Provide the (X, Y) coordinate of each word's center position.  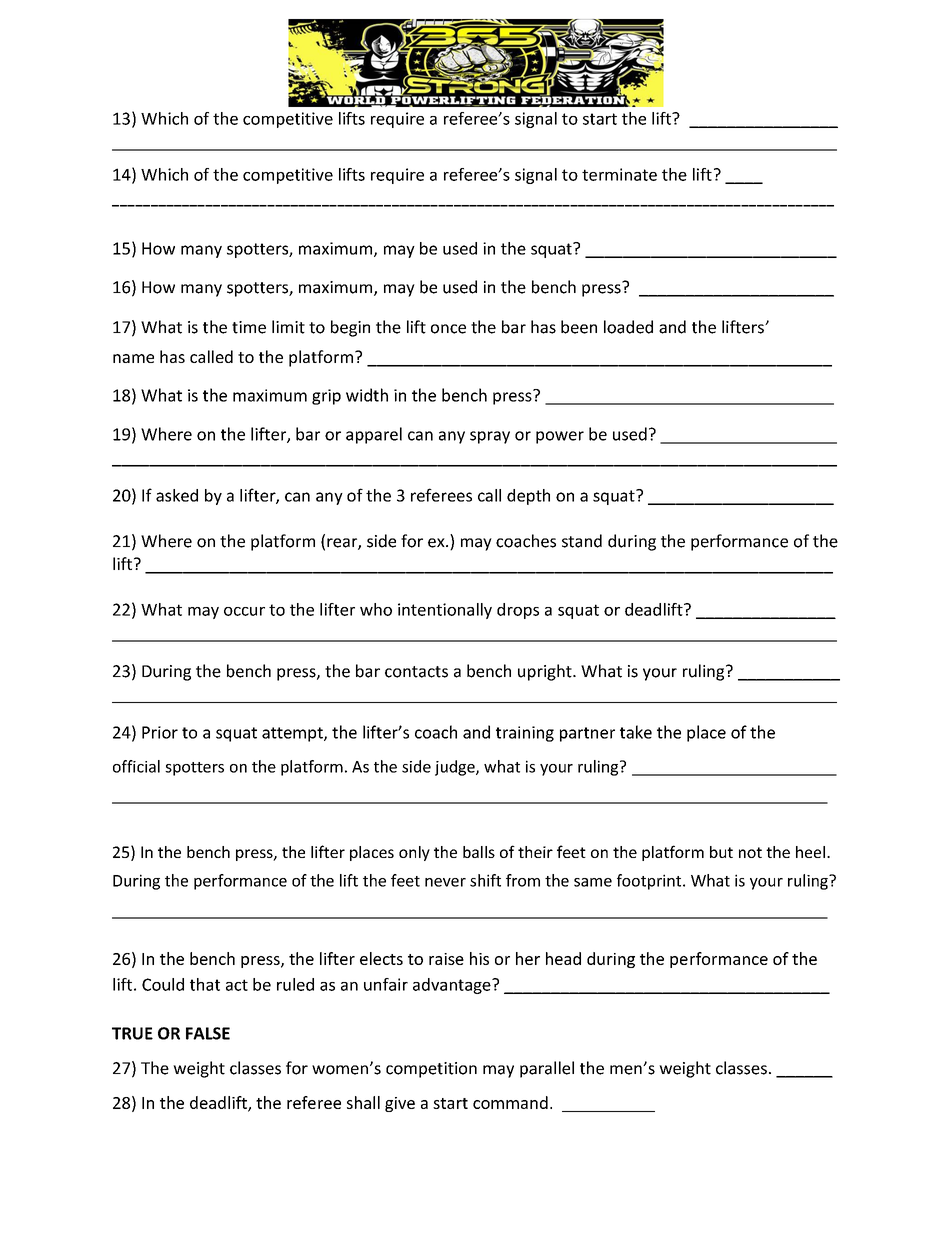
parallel (547, 1069)
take (636, 732)
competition (431, 1070)
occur (244, 611)
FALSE (208, 1033)
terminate (619, 174)
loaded (628, 327)
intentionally (445, 611)
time (249, 327)
